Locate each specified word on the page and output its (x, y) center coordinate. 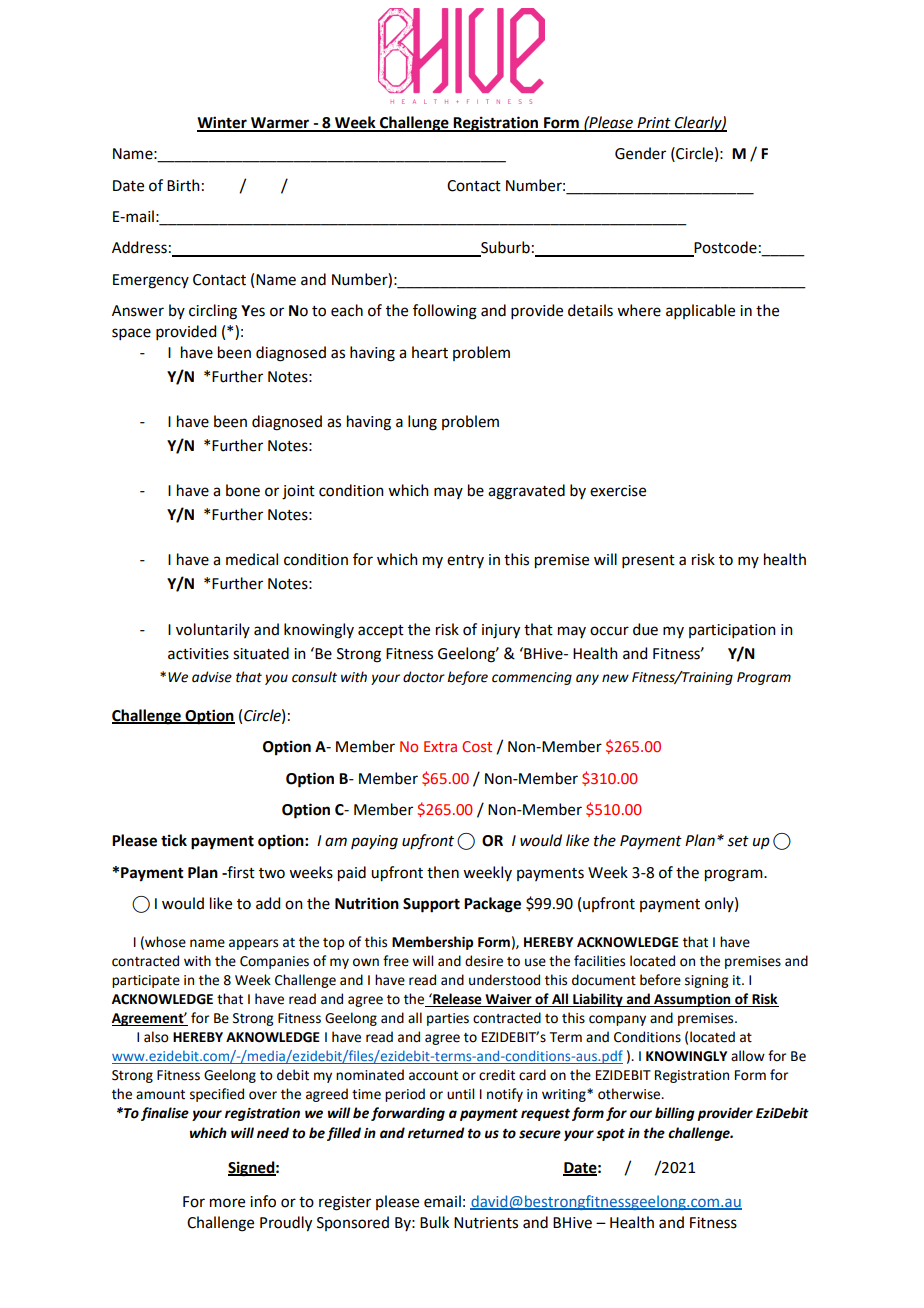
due (645, 629)
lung (422, 423)
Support (431, 905)
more (227, 1203)
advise (212, 677)
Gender (640, 153)
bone (243, 490)
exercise (618, 491)
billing (675, 1114)
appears (253, 944)
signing (706, 981)
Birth (183, 185)
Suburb (504, 248)
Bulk (434, 1222)
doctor (424, 677)
